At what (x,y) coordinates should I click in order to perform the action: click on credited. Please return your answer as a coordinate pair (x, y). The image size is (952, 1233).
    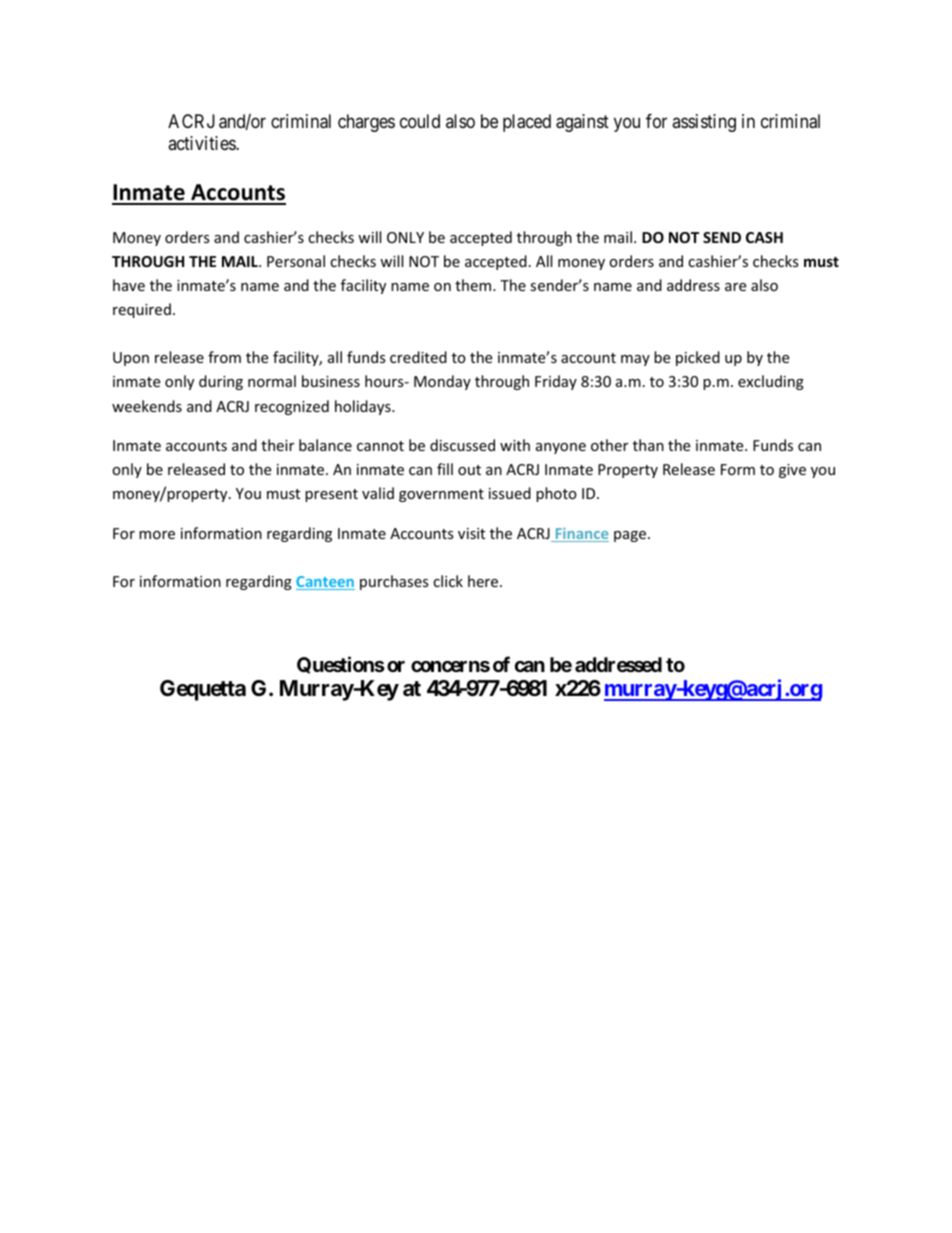
    Looking at the image, I should click on (418, 357).
